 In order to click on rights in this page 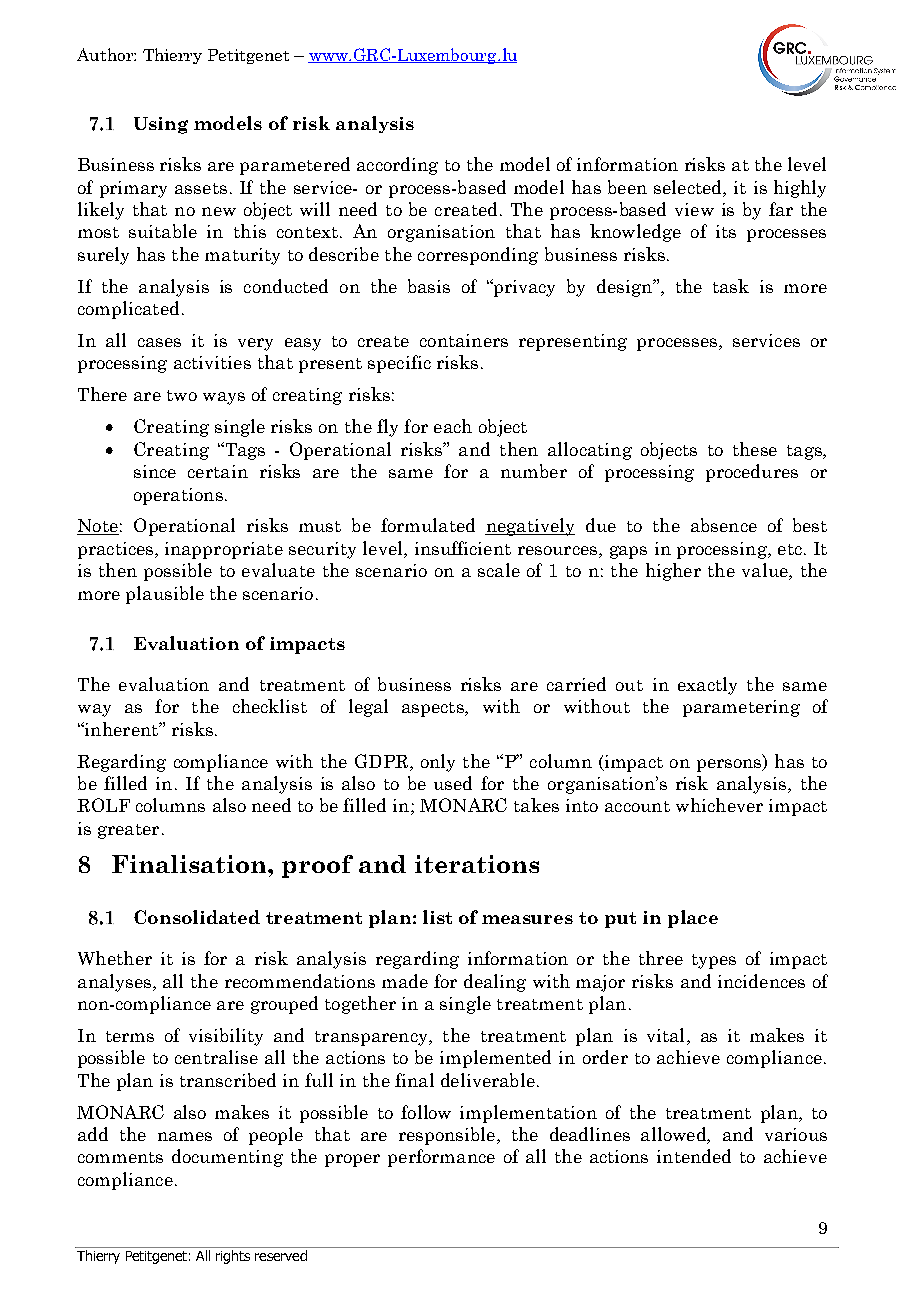, I will do `click(233, 1257)`.
